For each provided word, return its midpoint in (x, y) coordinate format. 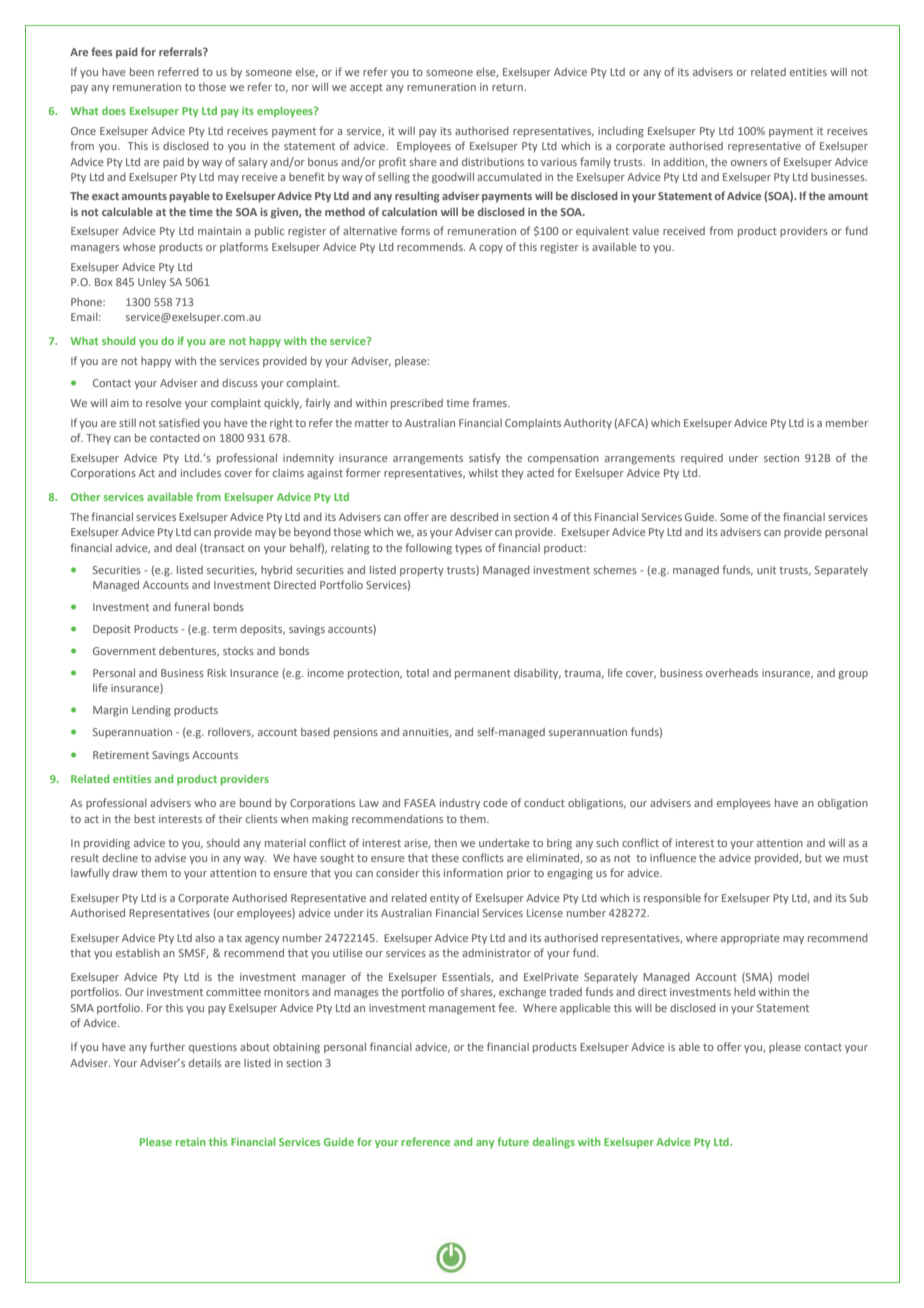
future (513, 1141)
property (422, 571)
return (508, 87)
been (142, 71)
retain (191, 1142)
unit (766, 570)
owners (749, 163)
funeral (192, 606)
